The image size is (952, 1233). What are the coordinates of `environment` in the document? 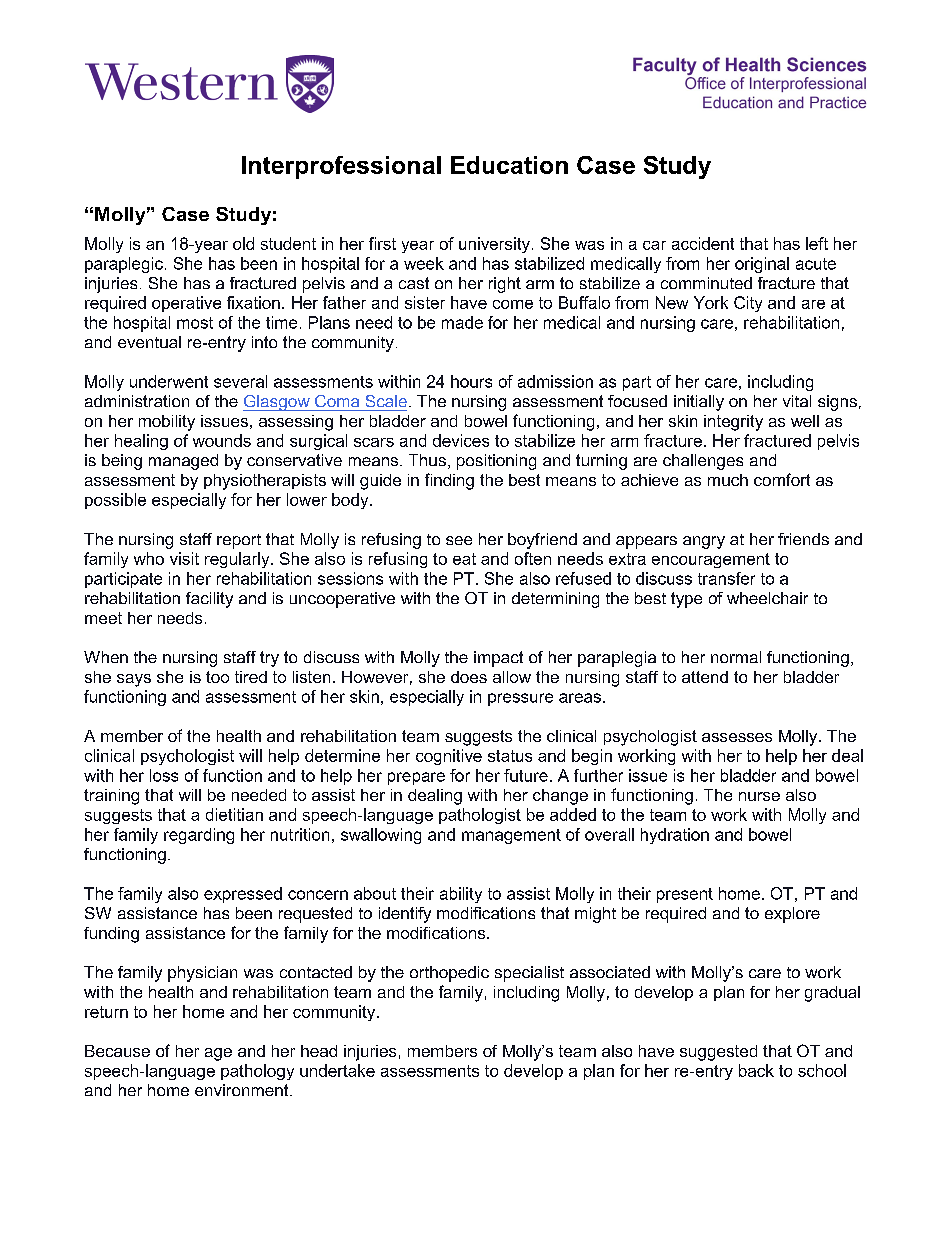 It's located at (243, 1090).
